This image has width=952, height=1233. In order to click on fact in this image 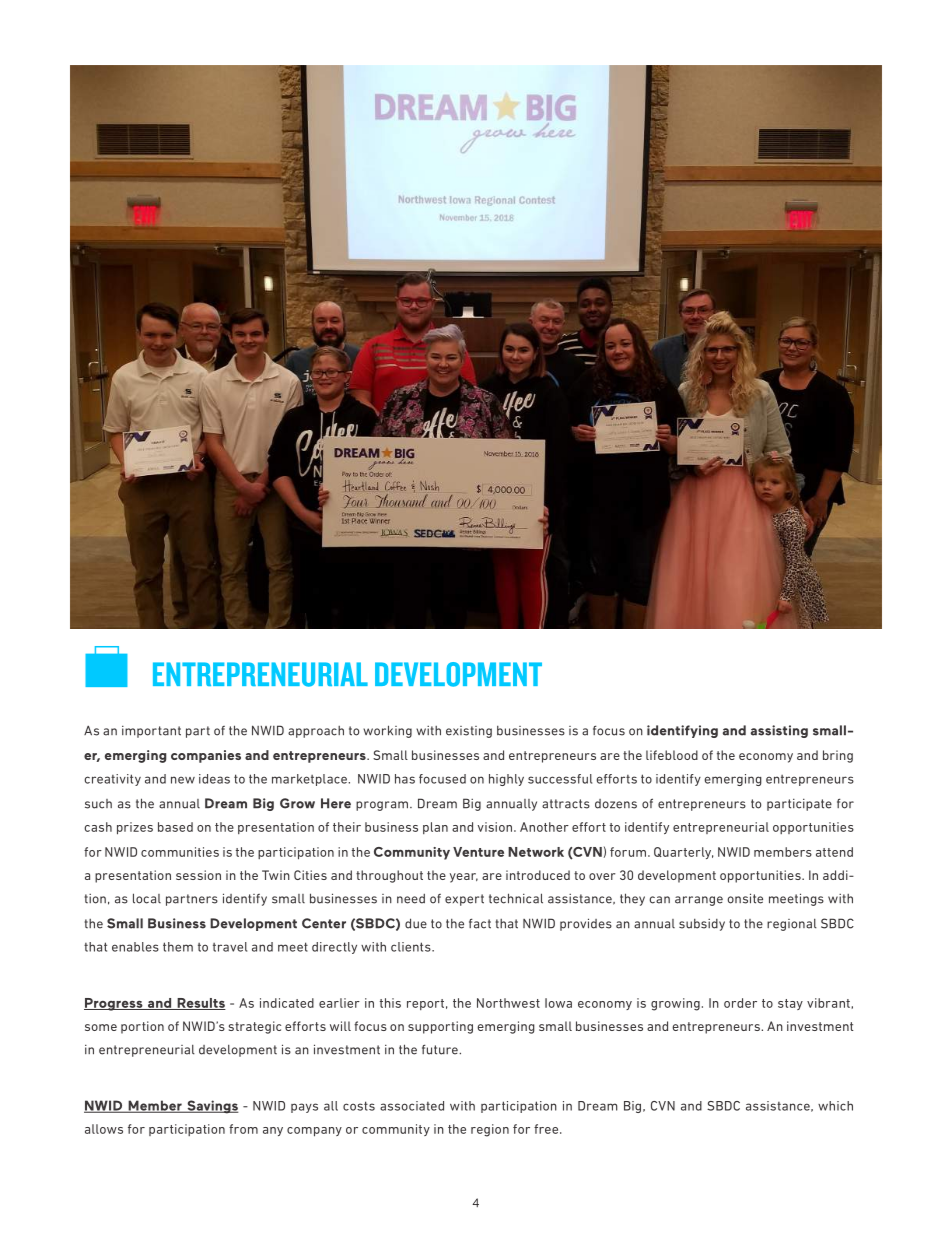, I will do `click(480, 923)`.
